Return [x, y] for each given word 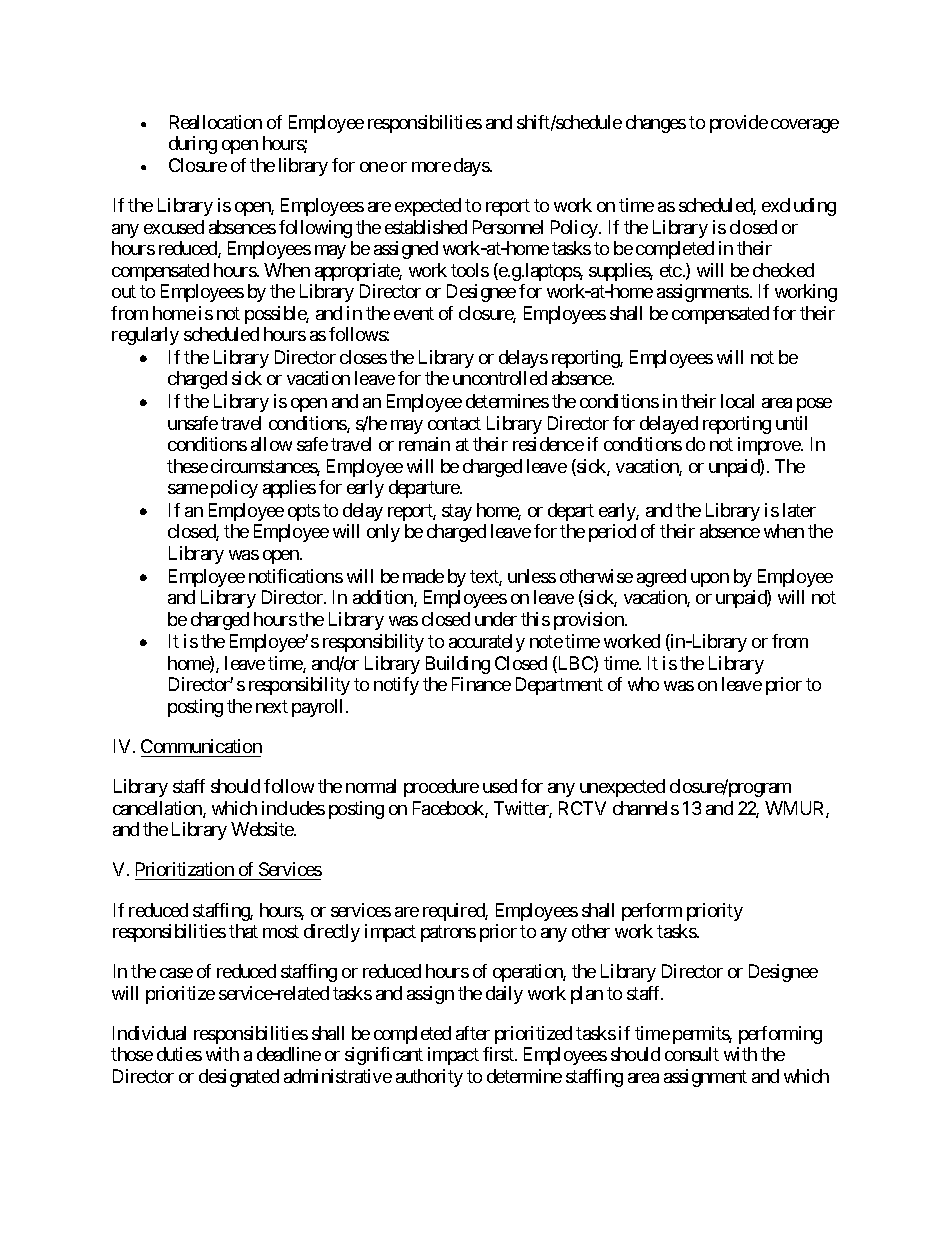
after [473, 1033]
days [472, 167]
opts [304, 512]
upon [710, 580]
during [193, 145]
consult [692, 1054]
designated [239, 1078]
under [496, 619]
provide [739, 124]
